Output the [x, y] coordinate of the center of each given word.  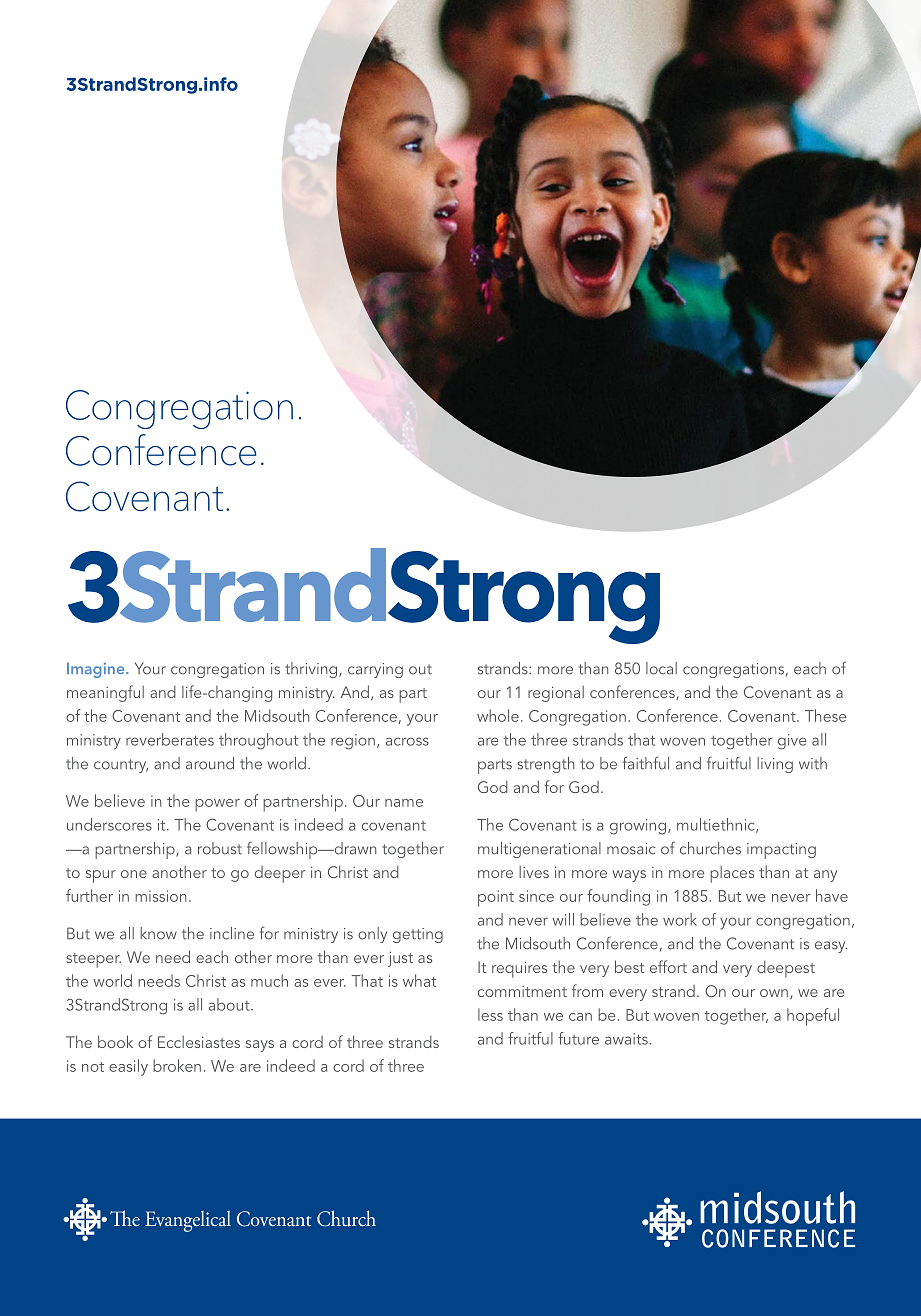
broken [177, 1065]
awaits [626, 1039]
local [661, 668]
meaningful [105, 693]
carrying [375, 670]
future [578, 1038]
